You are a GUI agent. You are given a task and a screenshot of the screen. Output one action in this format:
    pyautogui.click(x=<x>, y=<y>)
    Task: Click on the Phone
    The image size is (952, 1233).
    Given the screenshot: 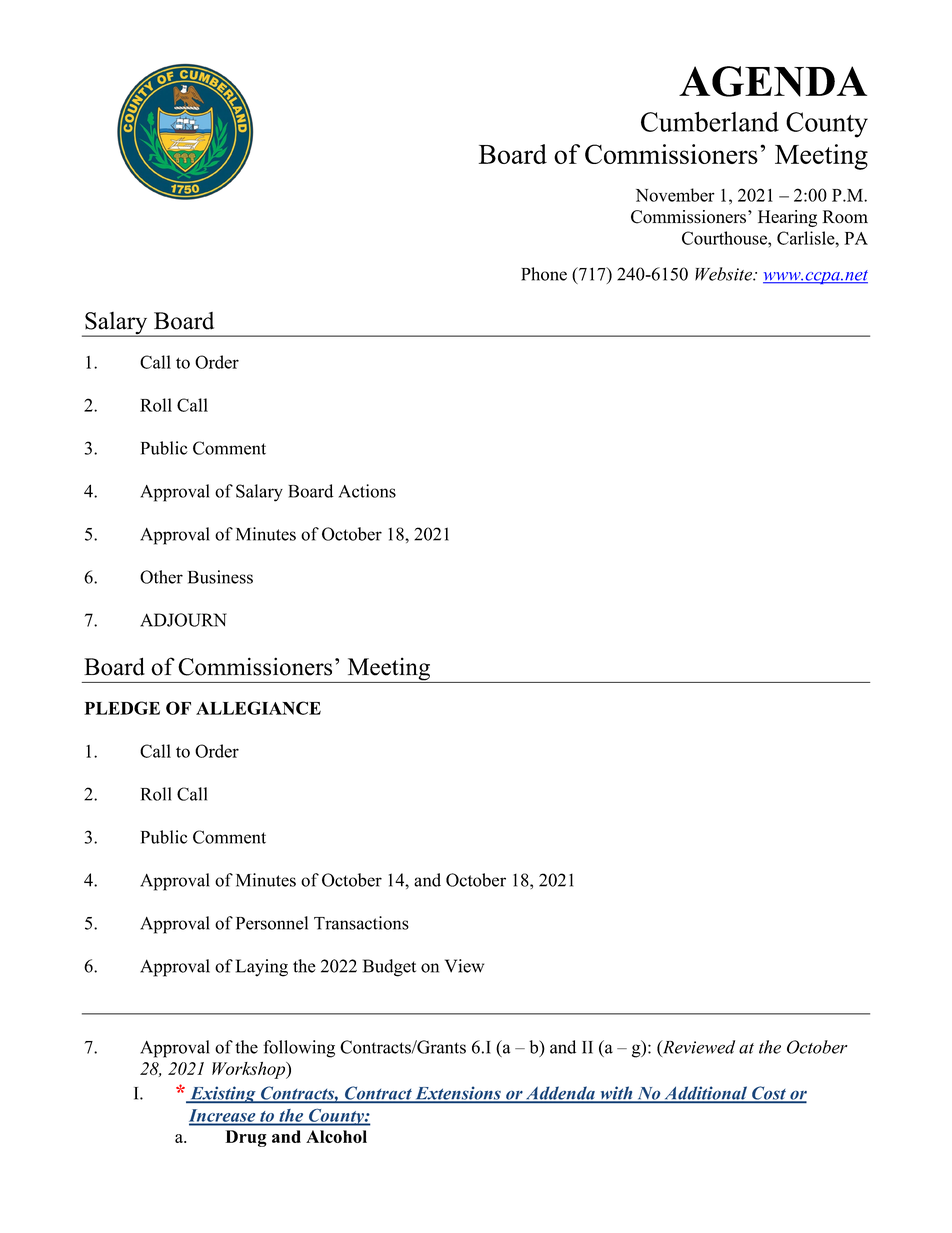 What is the action you would take?
    pyautogui.click(x=544, y=274)
